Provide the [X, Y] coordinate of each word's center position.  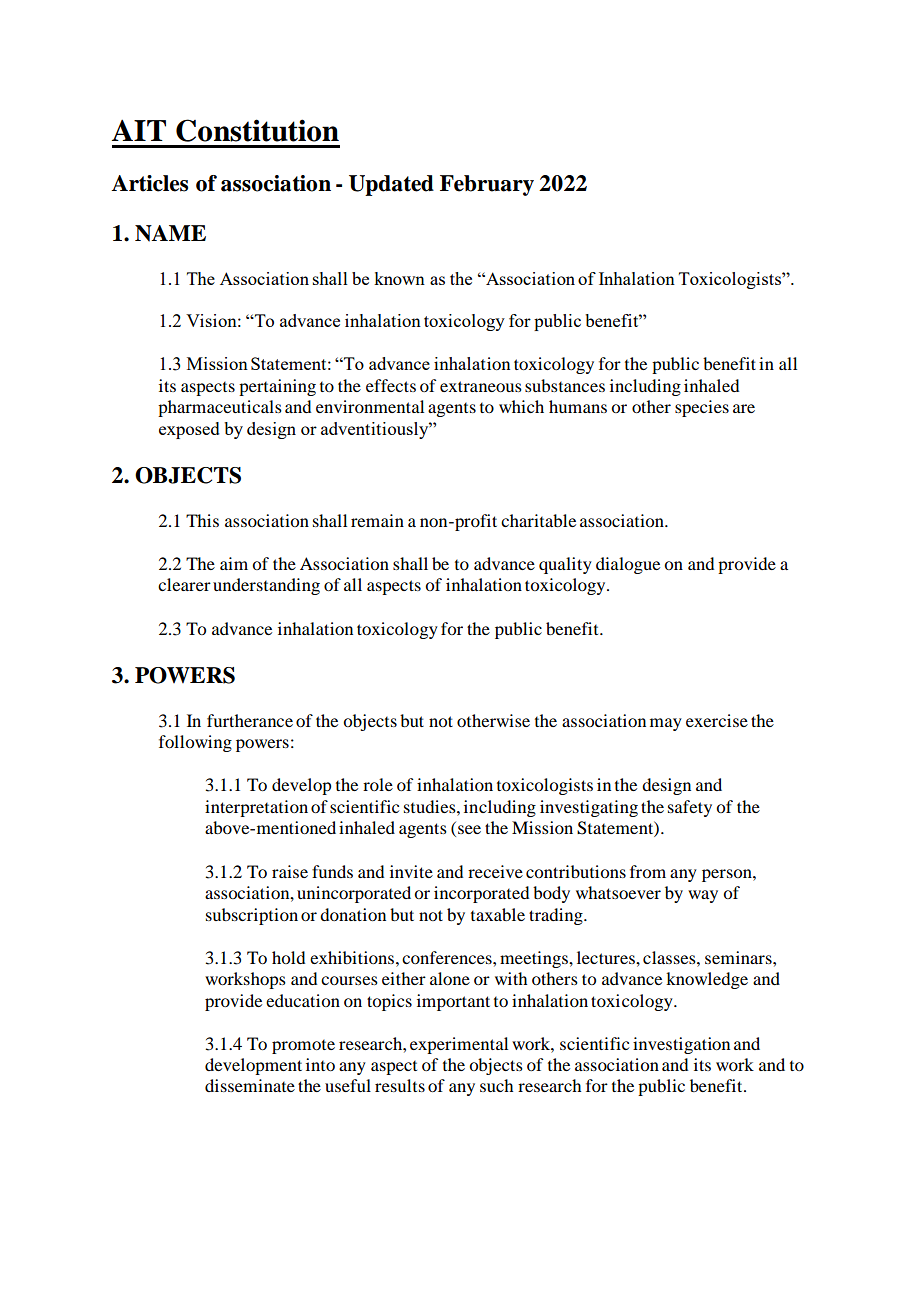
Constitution [257, 130]
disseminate [250, 1085]
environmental [370, 406]
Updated [391, 185]
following [195, 743]
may [666, 724]
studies [431, 806]
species [702, 408]
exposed [189, 430]
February [487, 185]
